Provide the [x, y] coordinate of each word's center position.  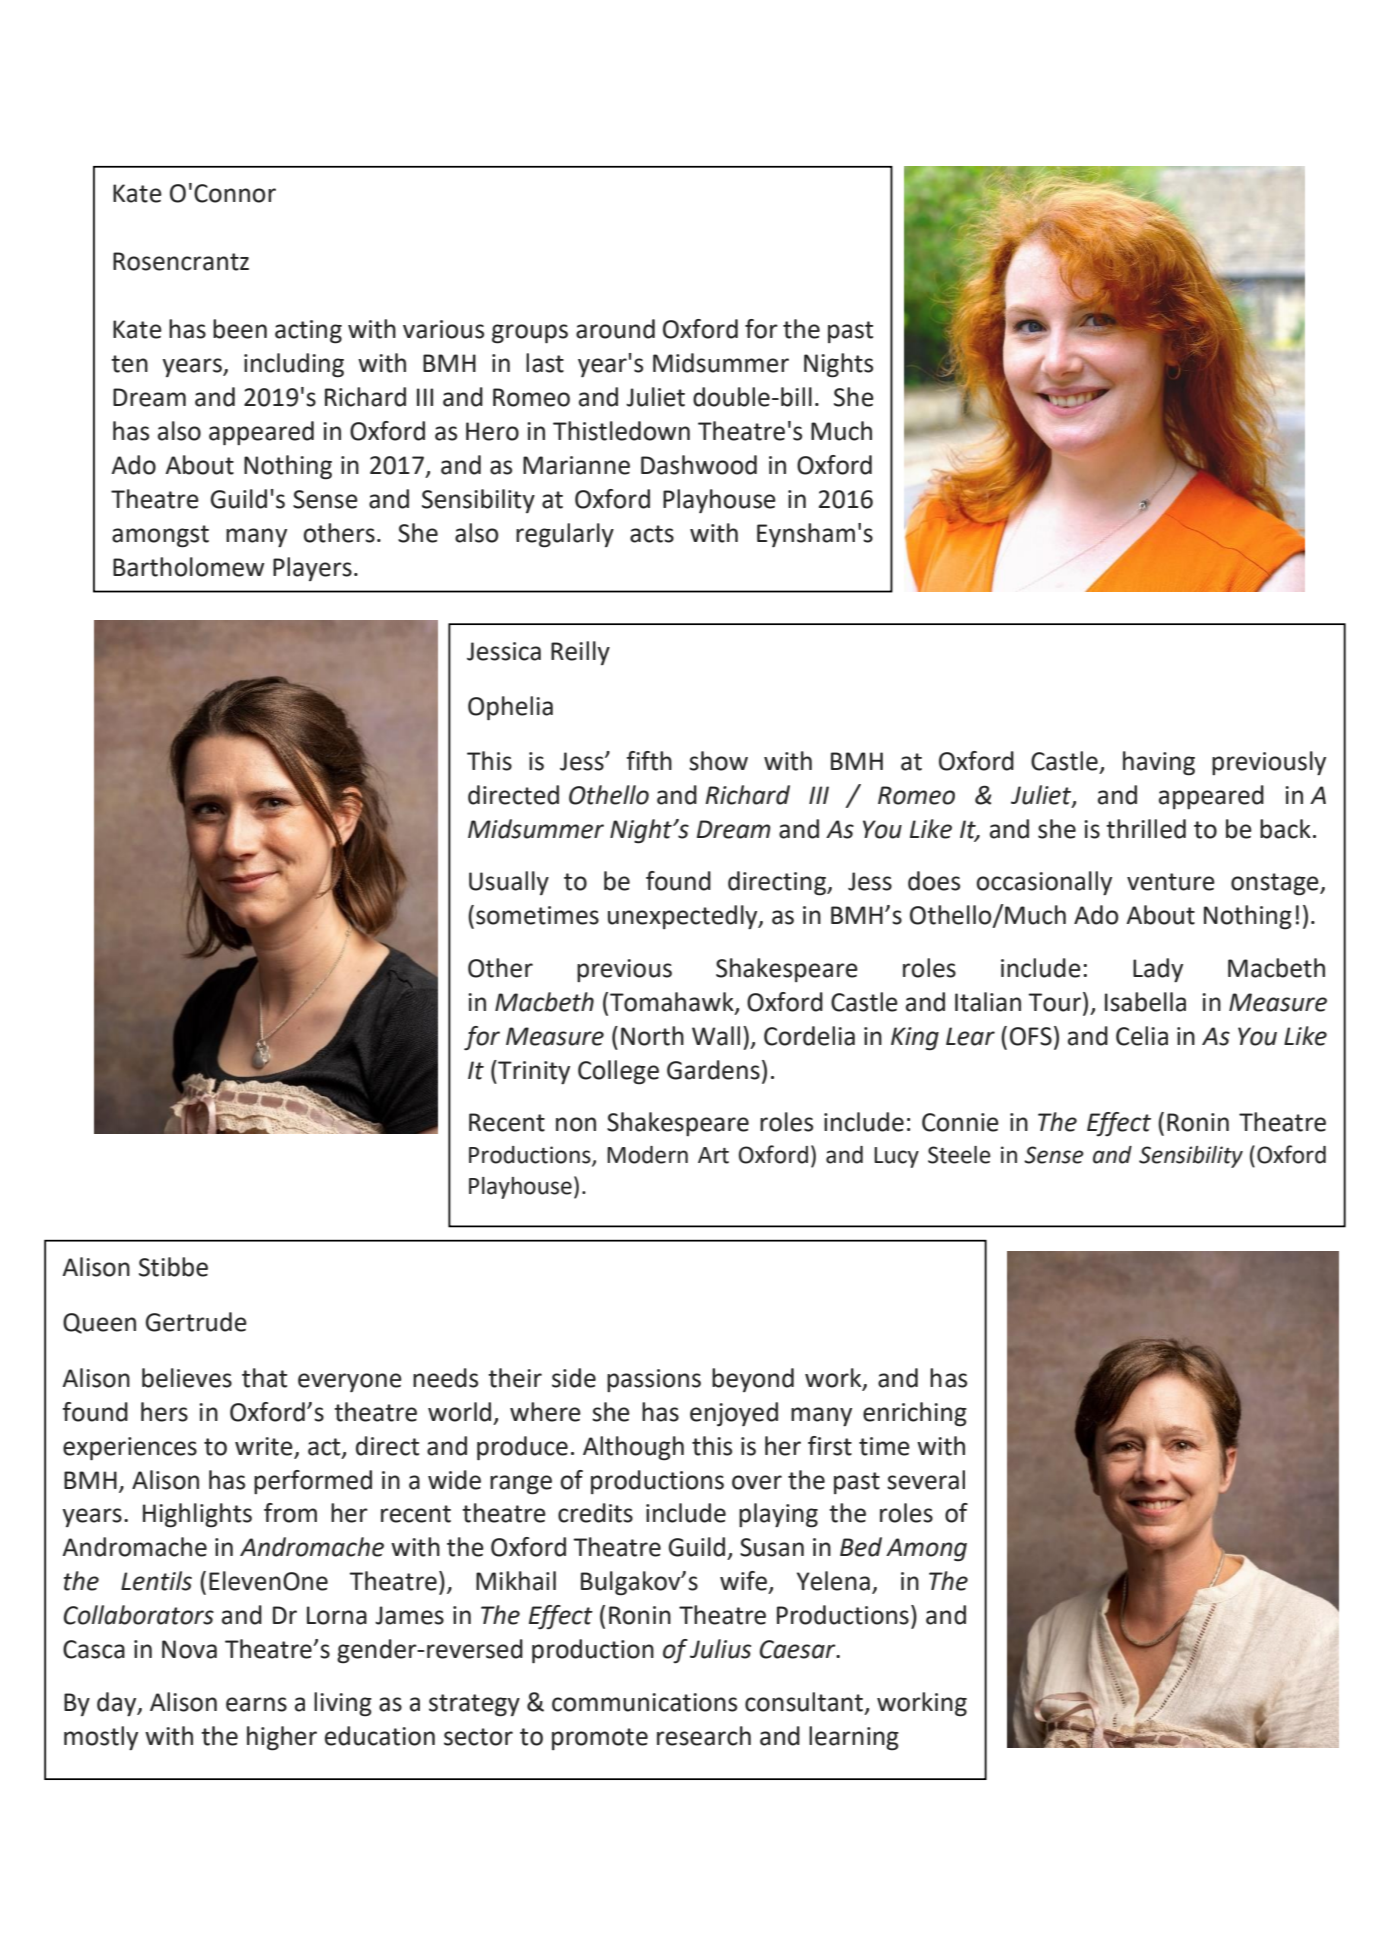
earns [256, 1704]
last [545, 363]
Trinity [533, 1072]
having [1159, 763]
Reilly [580, 653]
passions [654, 1380]
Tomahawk [673, 1002]
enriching [915, 1414]
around [615, 329]
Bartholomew [188, 567]
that [264, 1378]
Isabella [1145, 1002]
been [240, 329]
